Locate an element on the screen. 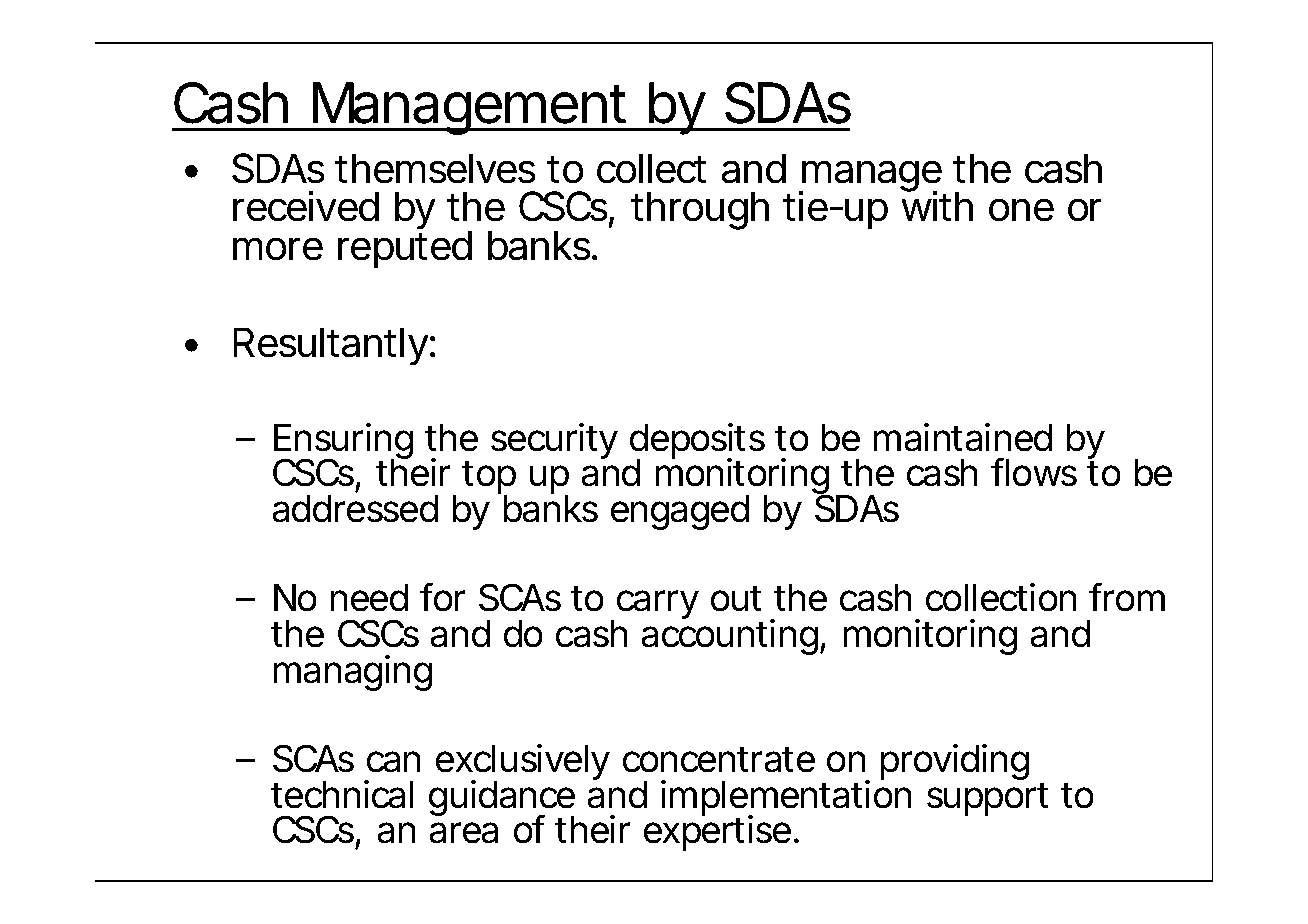 The width and height of the screenshot is (1308, 924). themselves is located at coordinates (436, 168).
